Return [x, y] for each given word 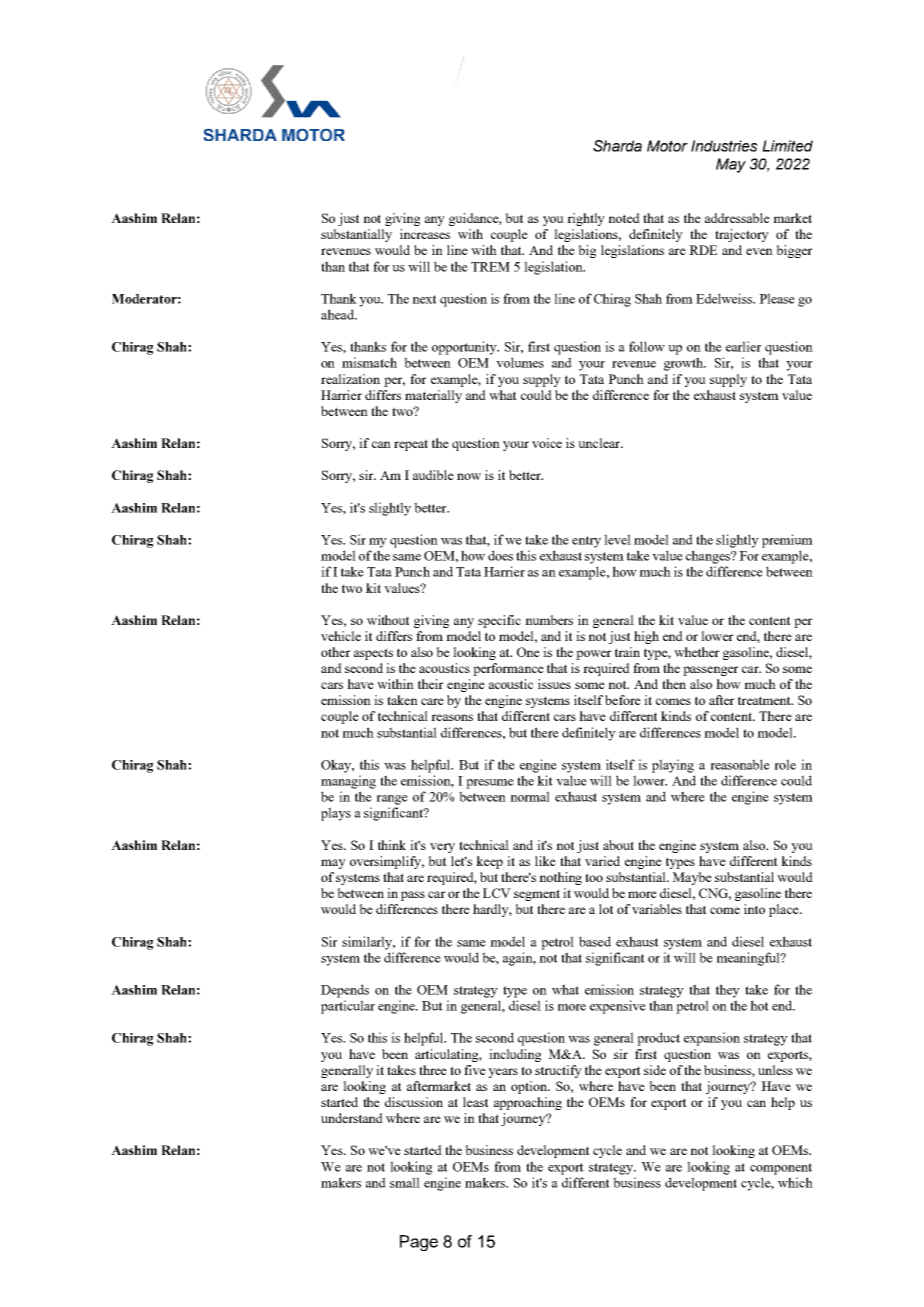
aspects [373, 654]
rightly [586, 219]
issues [554, 684]
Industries [724, 146]
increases [425, 234]
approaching [528, 1103]
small [405, 1182]
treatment [765, 700]
